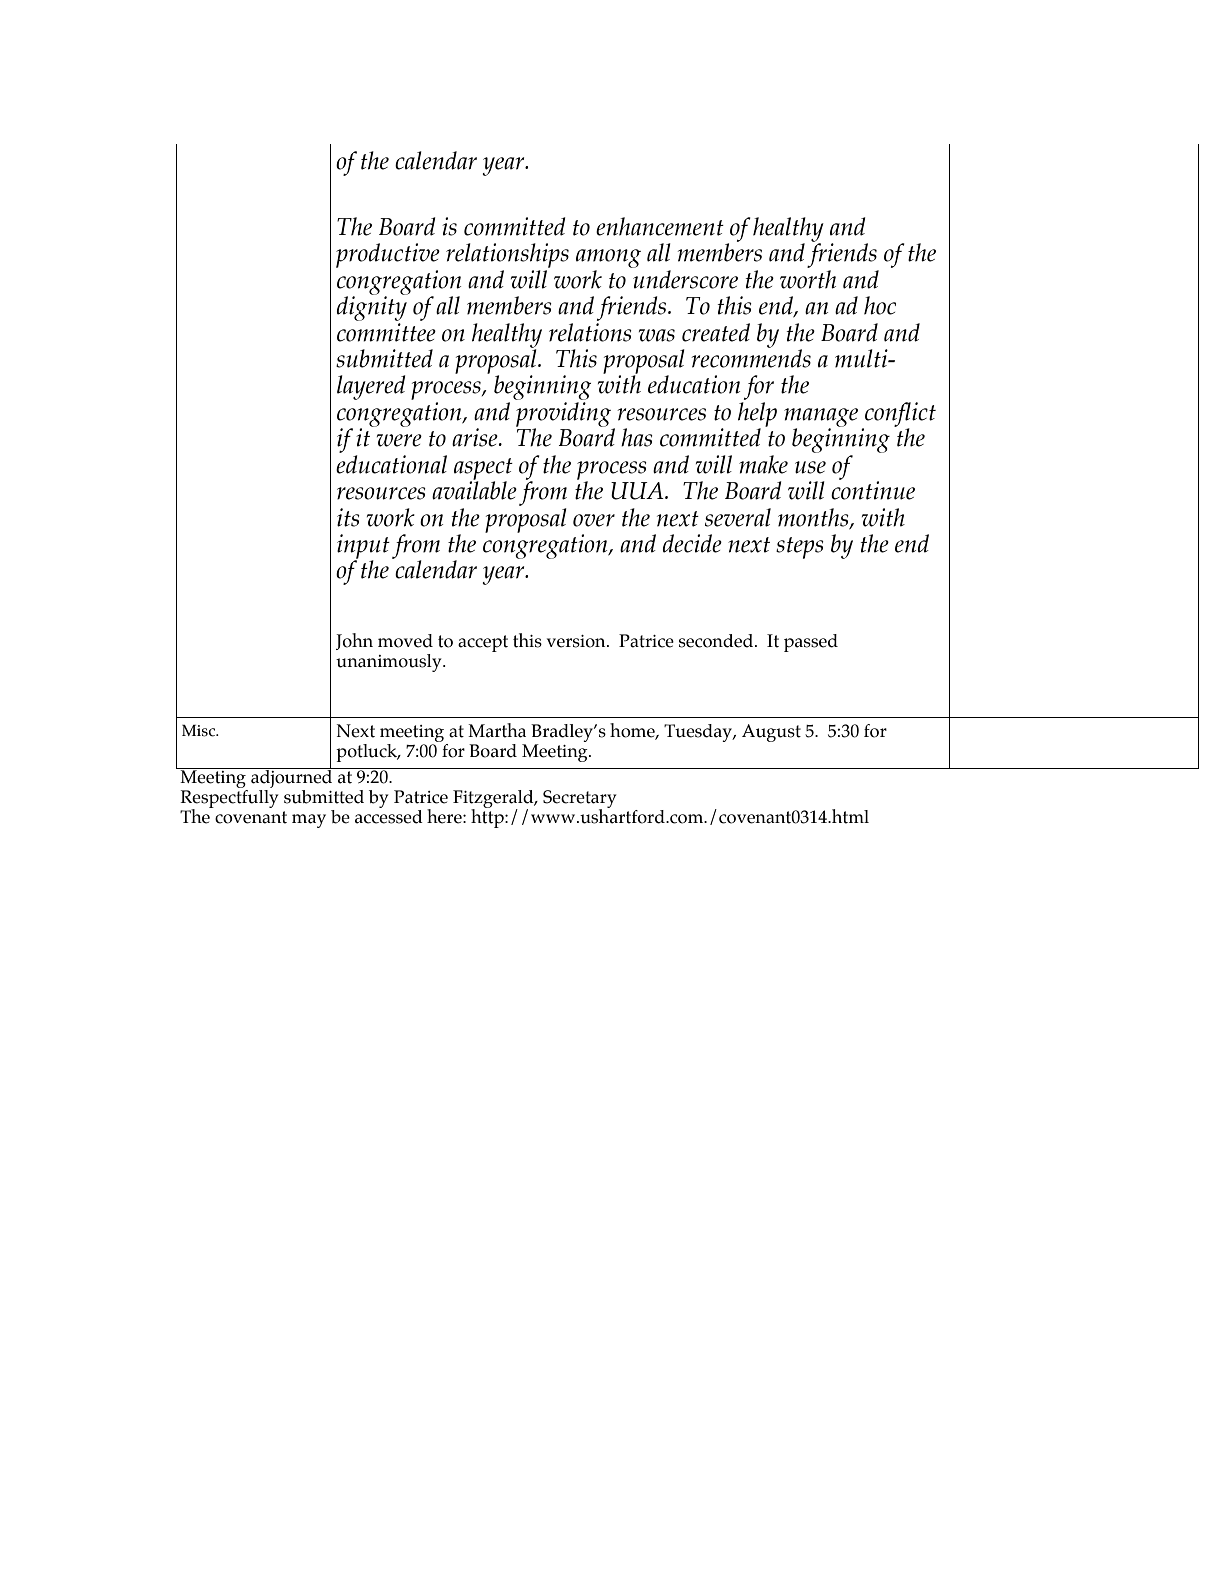 This page has height=1586, width=1225. I want to click on productive, so click(388, 255).
